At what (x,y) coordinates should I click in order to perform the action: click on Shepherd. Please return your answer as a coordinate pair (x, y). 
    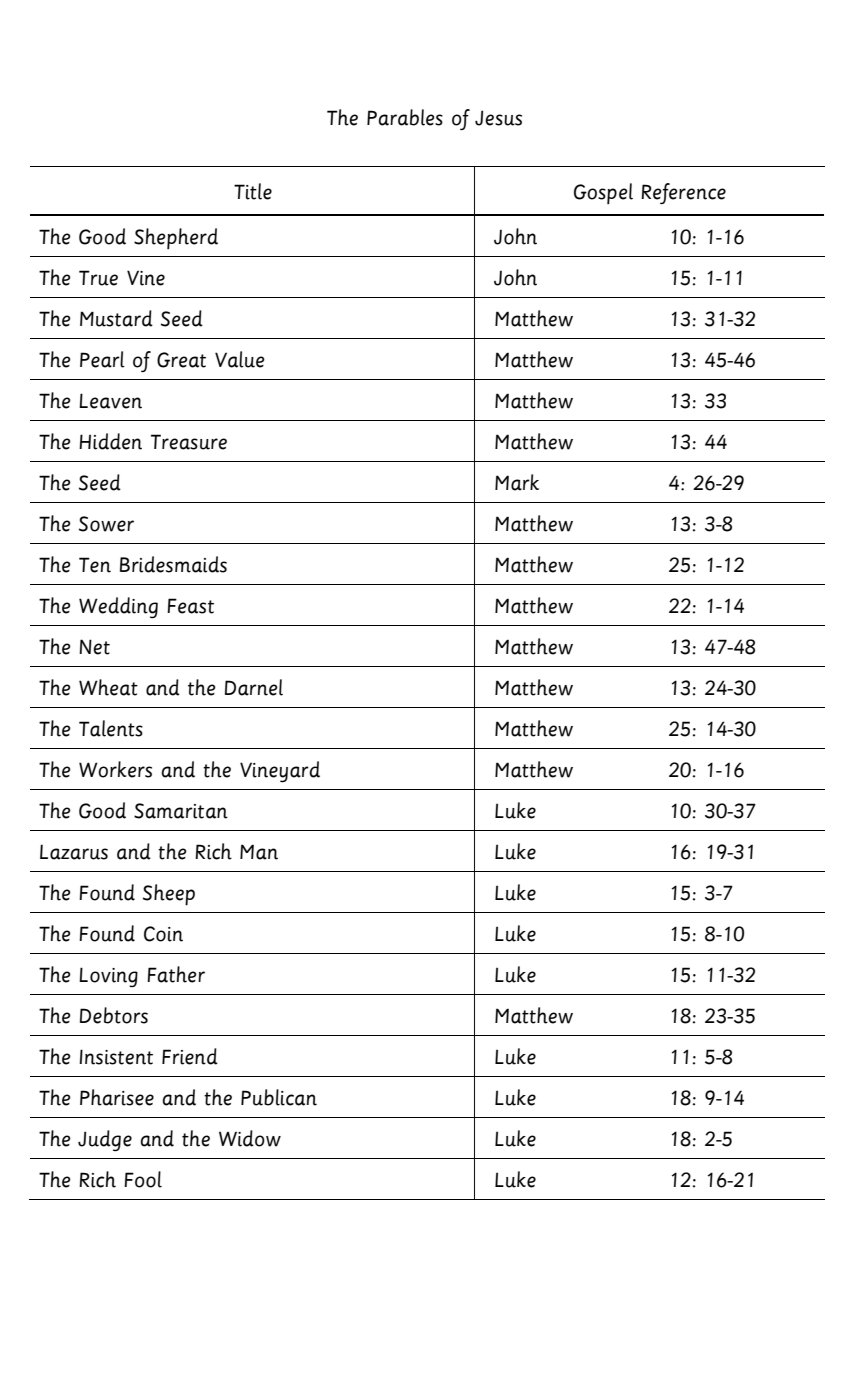
    Looking at the image, I should click on (176, 239).
